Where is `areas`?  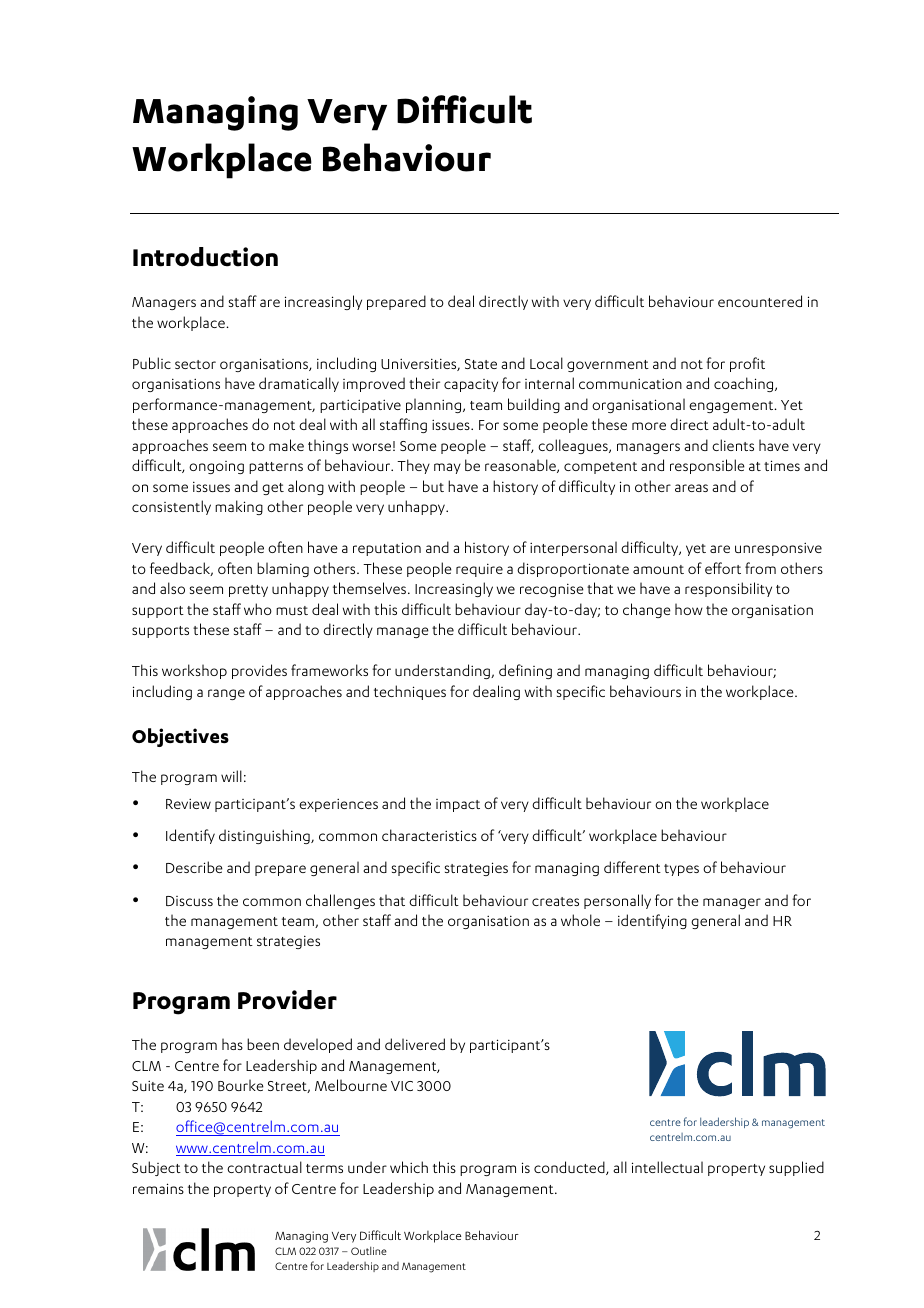
areas is located at coordinates (691, 488).
